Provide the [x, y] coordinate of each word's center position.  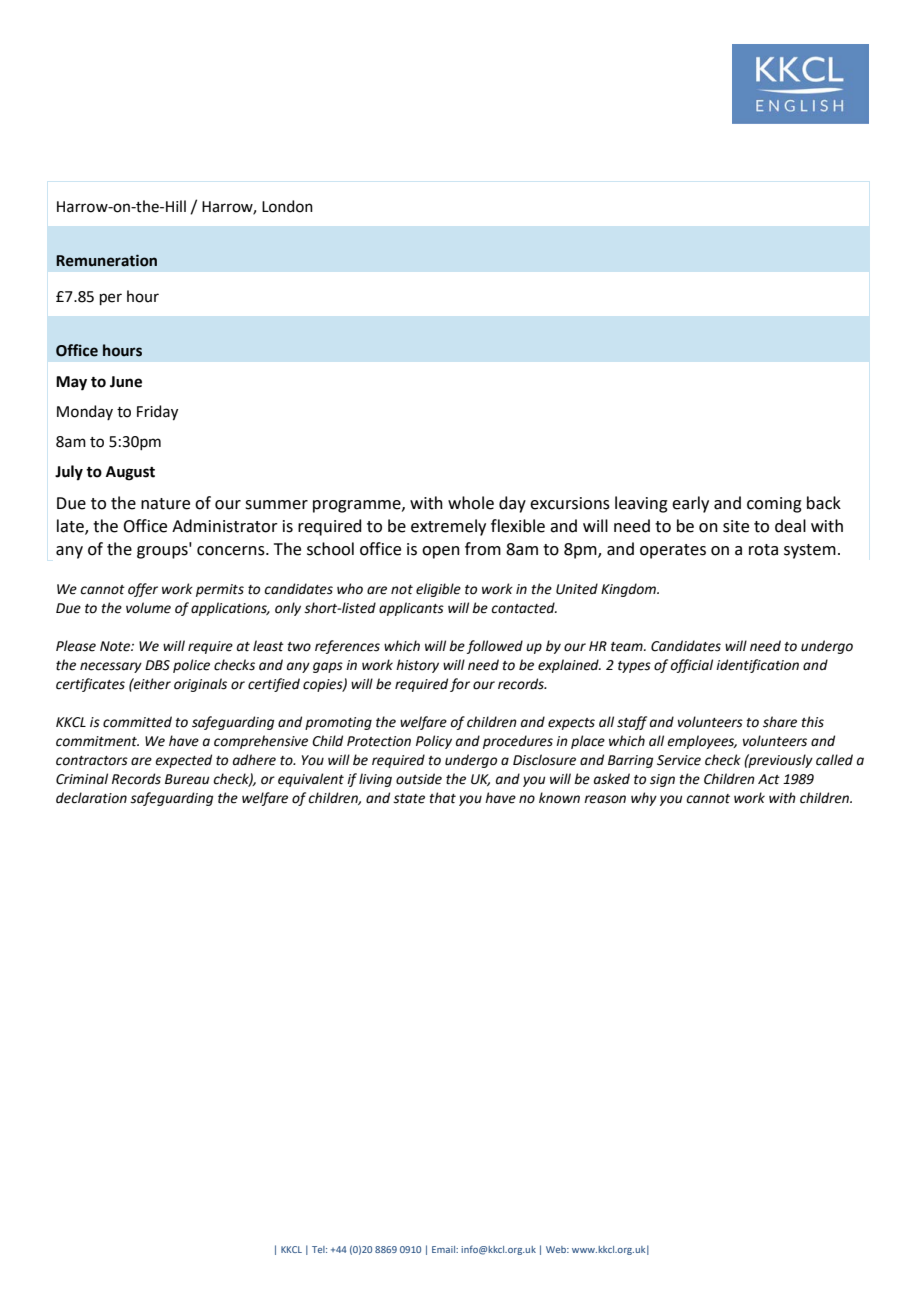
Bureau [187, 779]
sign [662, 780]
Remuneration [106, 260]
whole [471, 503]
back [824, 503]
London [287, 206]
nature [165, 504]
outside [419, 779]
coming [774, 505]
